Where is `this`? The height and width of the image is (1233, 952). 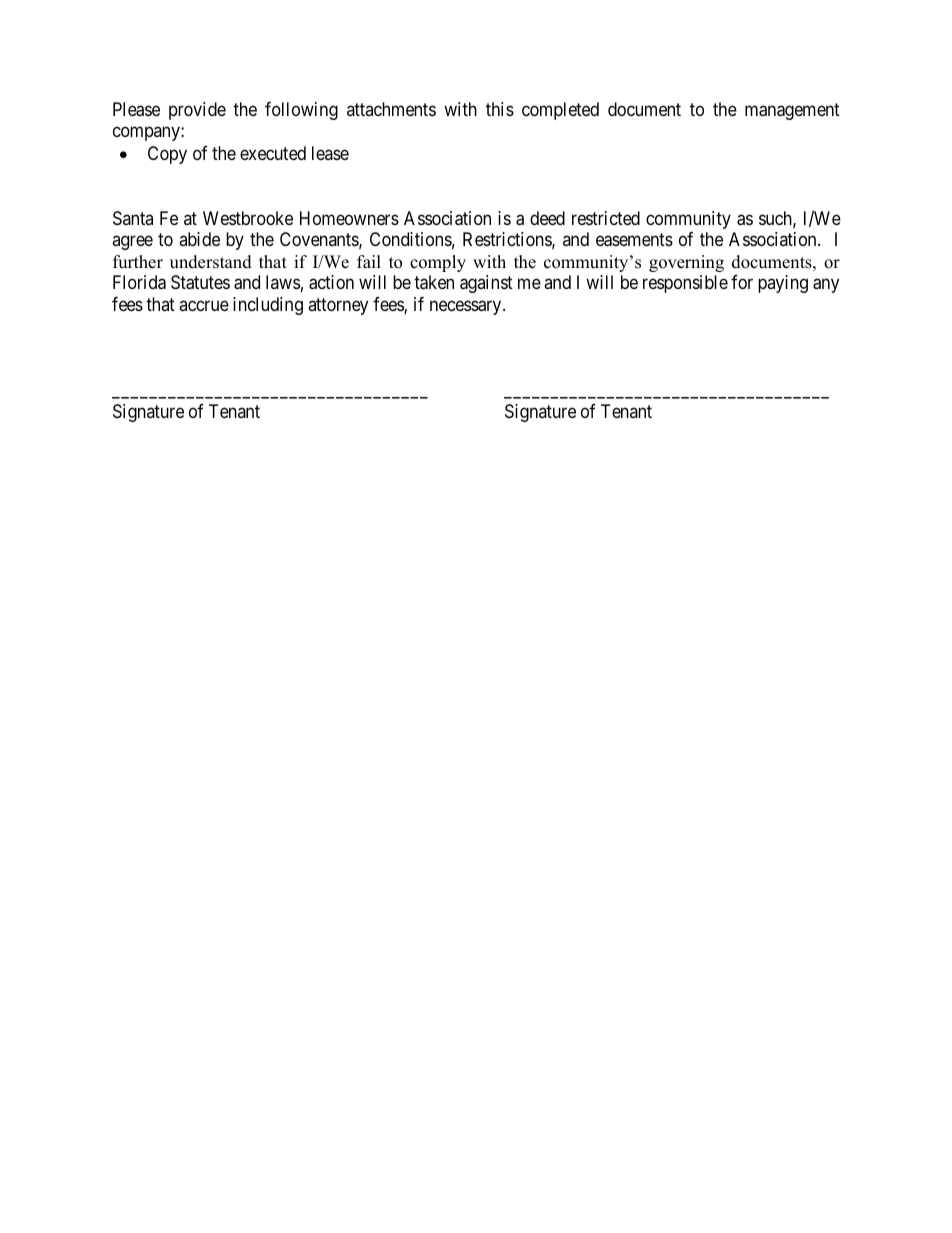 this is located at coordinates (500, 109).
